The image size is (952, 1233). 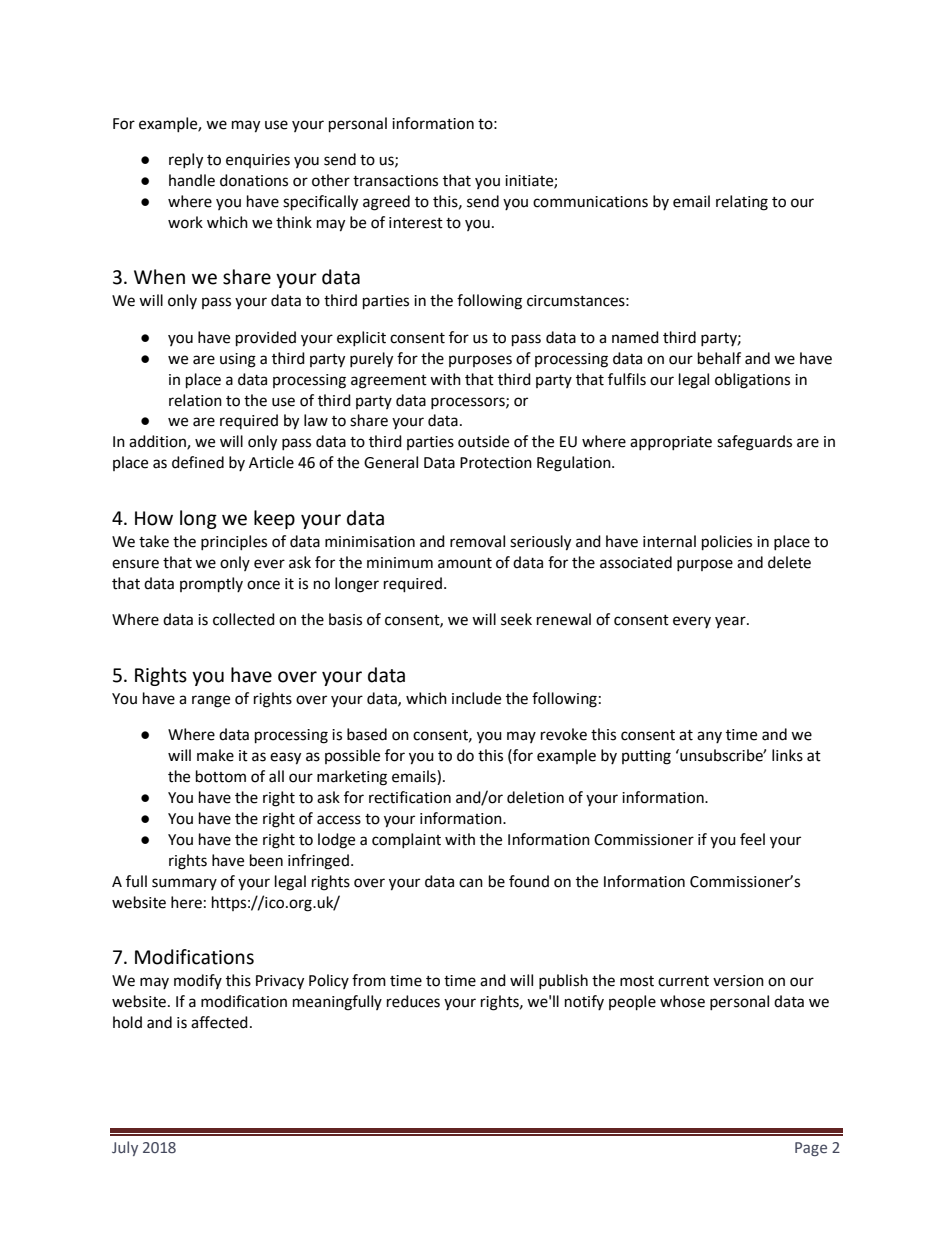 I want to click on handle, so click(x=192, y=180).
